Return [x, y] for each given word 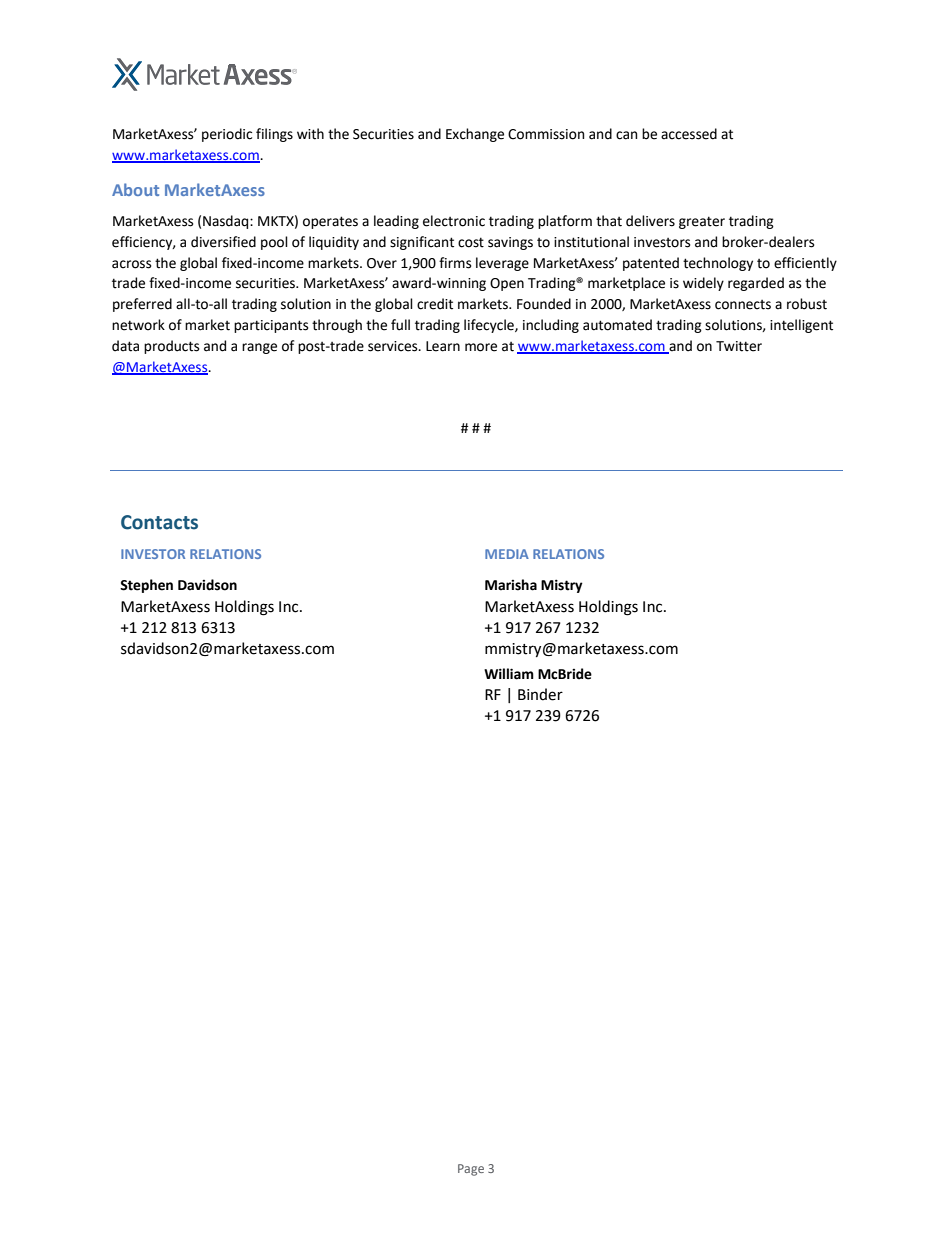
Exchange [475, 135]
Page [471, 1170]
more [481, 347]
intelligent [801, 326]
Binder [540, 694]
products [171, 347]
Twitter [739, 346]
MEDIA [507, 554]
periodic [227, 135]
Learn [443, 346]
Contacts [159, 522]
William [509, 674]
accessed [689, 134]
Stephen [146, 586]
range [259, 348]
